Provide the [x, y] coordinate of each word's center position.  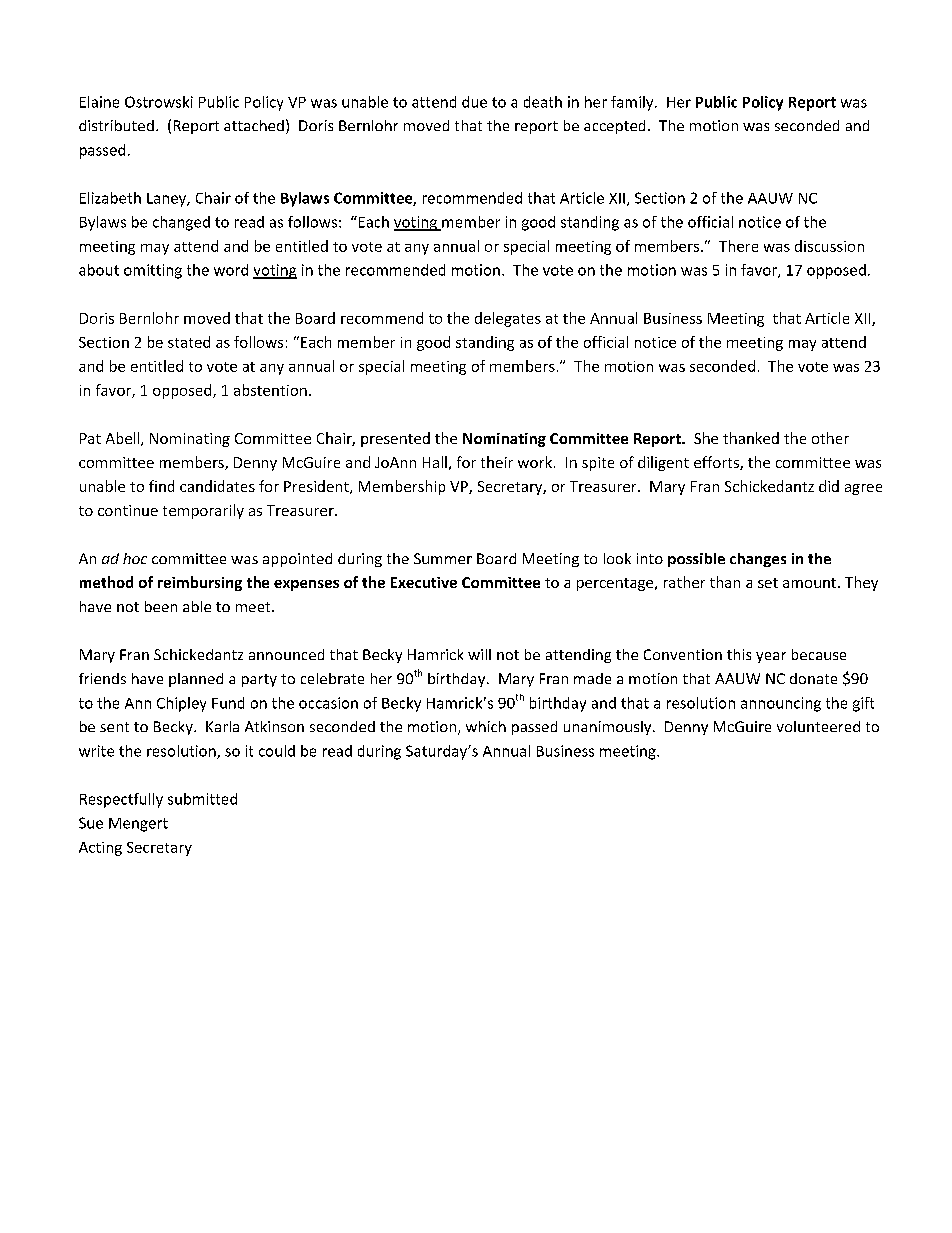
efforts [717, 463]
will [479, 654]
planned [196, 680]
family [633, 103]
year [771, 657]
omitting [153, 271]
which [486, 726]
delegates [508, 319]
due [474, 102]
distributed [116, 125]
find [161, 486]
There [738, 246]
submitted [202, 799]
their [497, 462]
